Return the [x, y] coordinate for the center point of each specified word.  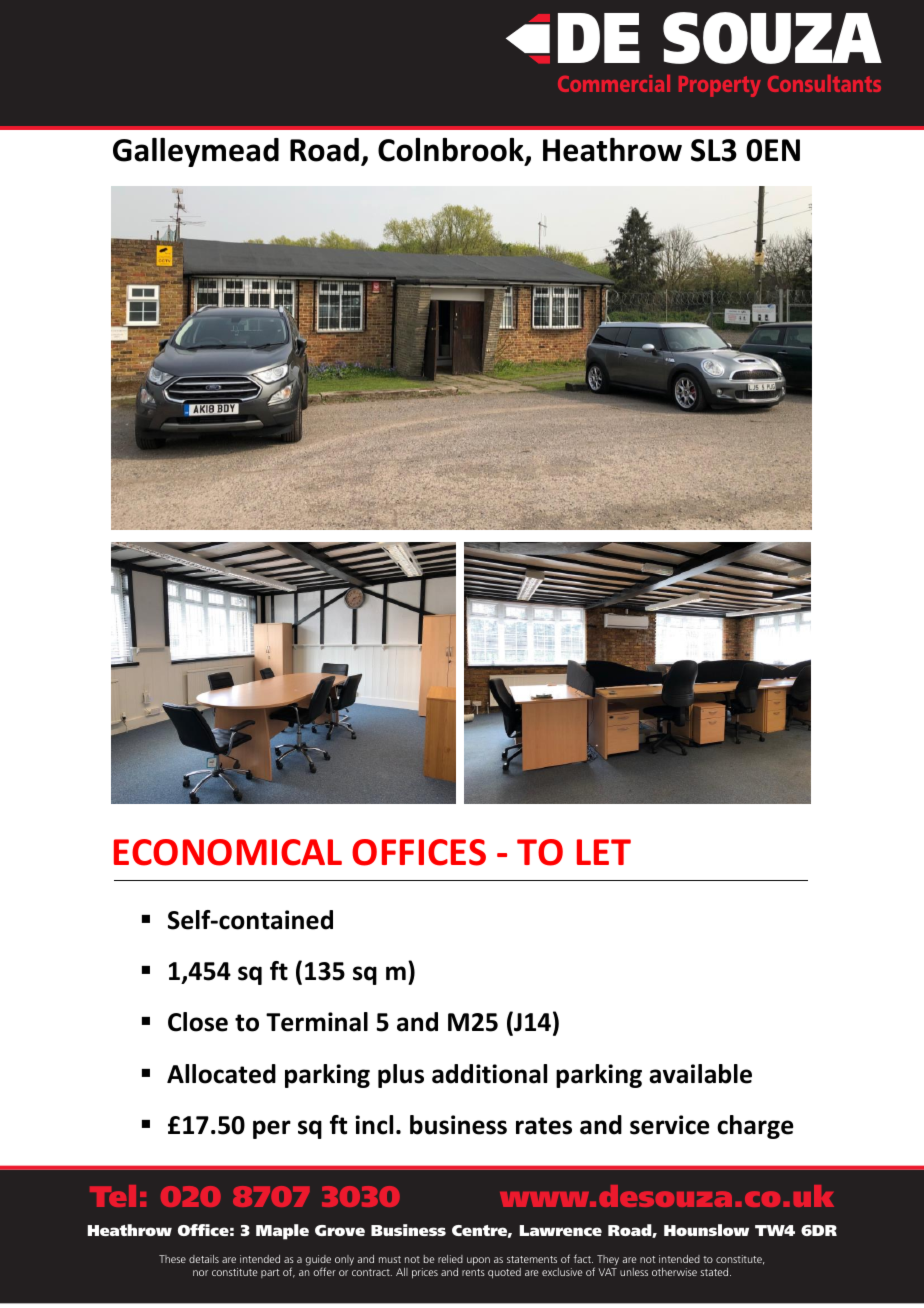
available [700, 1074]
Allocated [221, 1074]
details [204, 1259]
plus [401, 1076]
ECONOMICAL [228, 852]
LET [604, 852]
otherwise [674, 1272]
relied [450, 1259]
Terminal [317, 1022]
